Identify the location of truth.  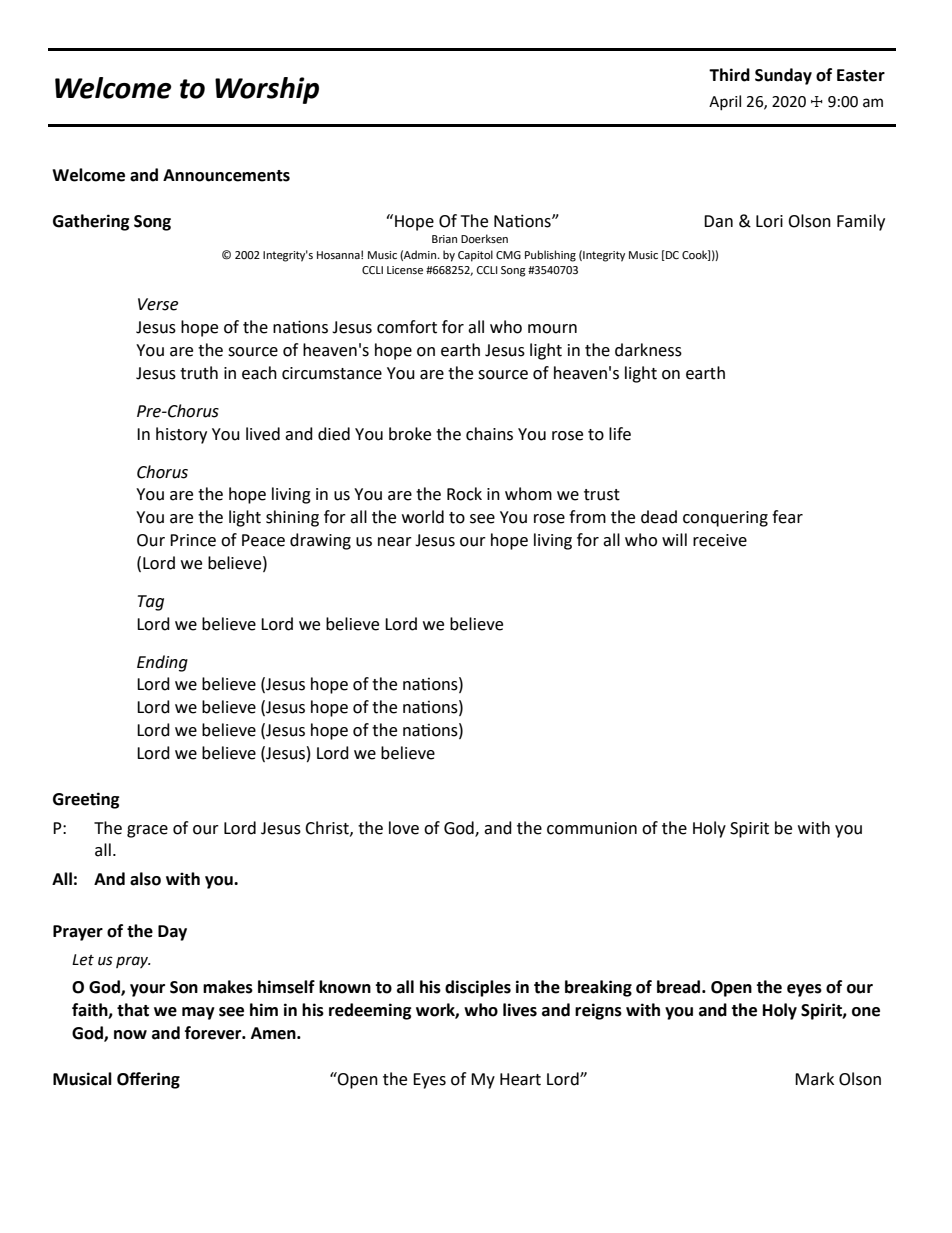
(199, 373).
